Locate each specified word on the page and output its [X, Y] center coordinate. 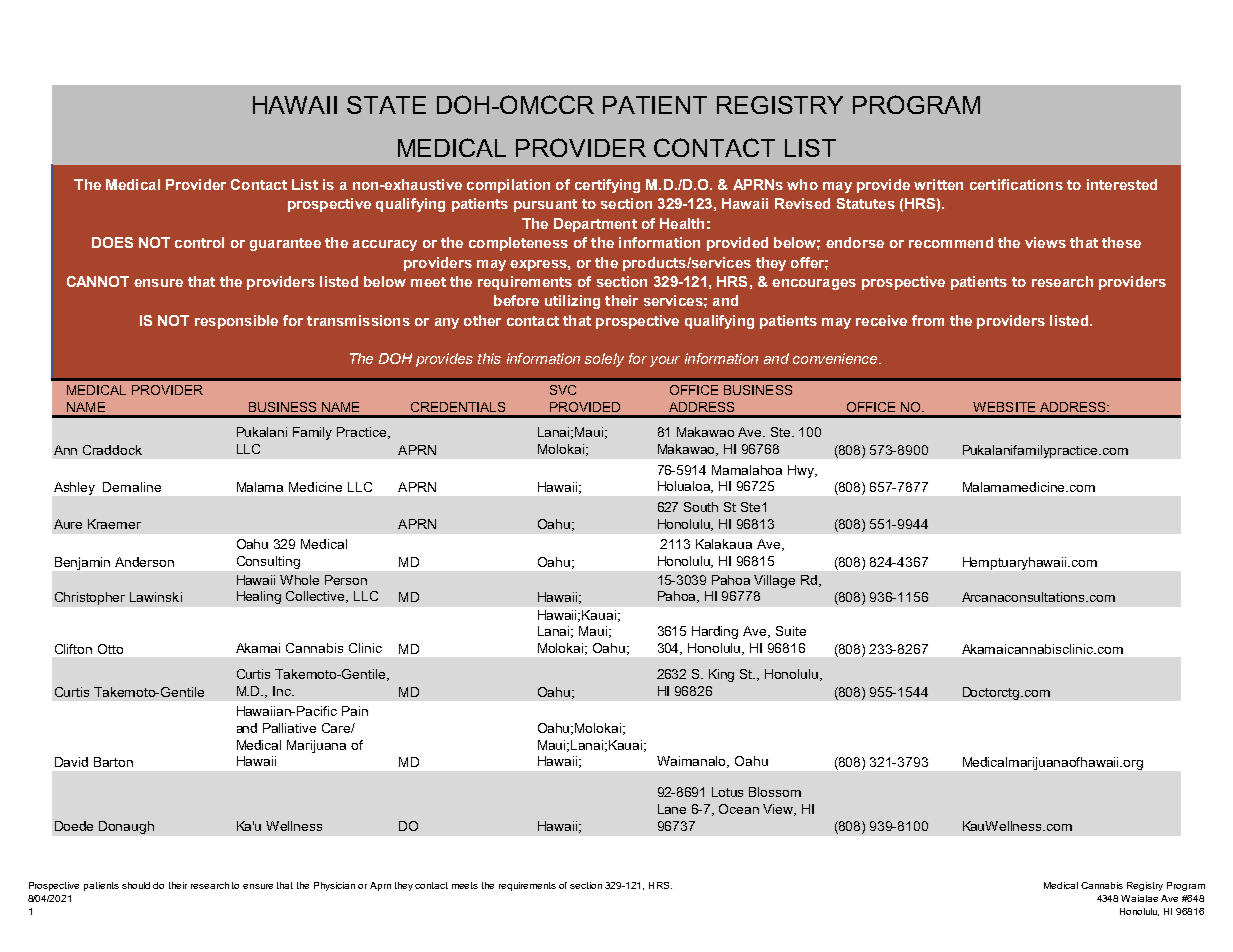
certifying [607, 186]
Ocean [739, 809]
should [136, 885]
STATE [386, 105]
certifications [1016, 184]
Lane [672, 809]
